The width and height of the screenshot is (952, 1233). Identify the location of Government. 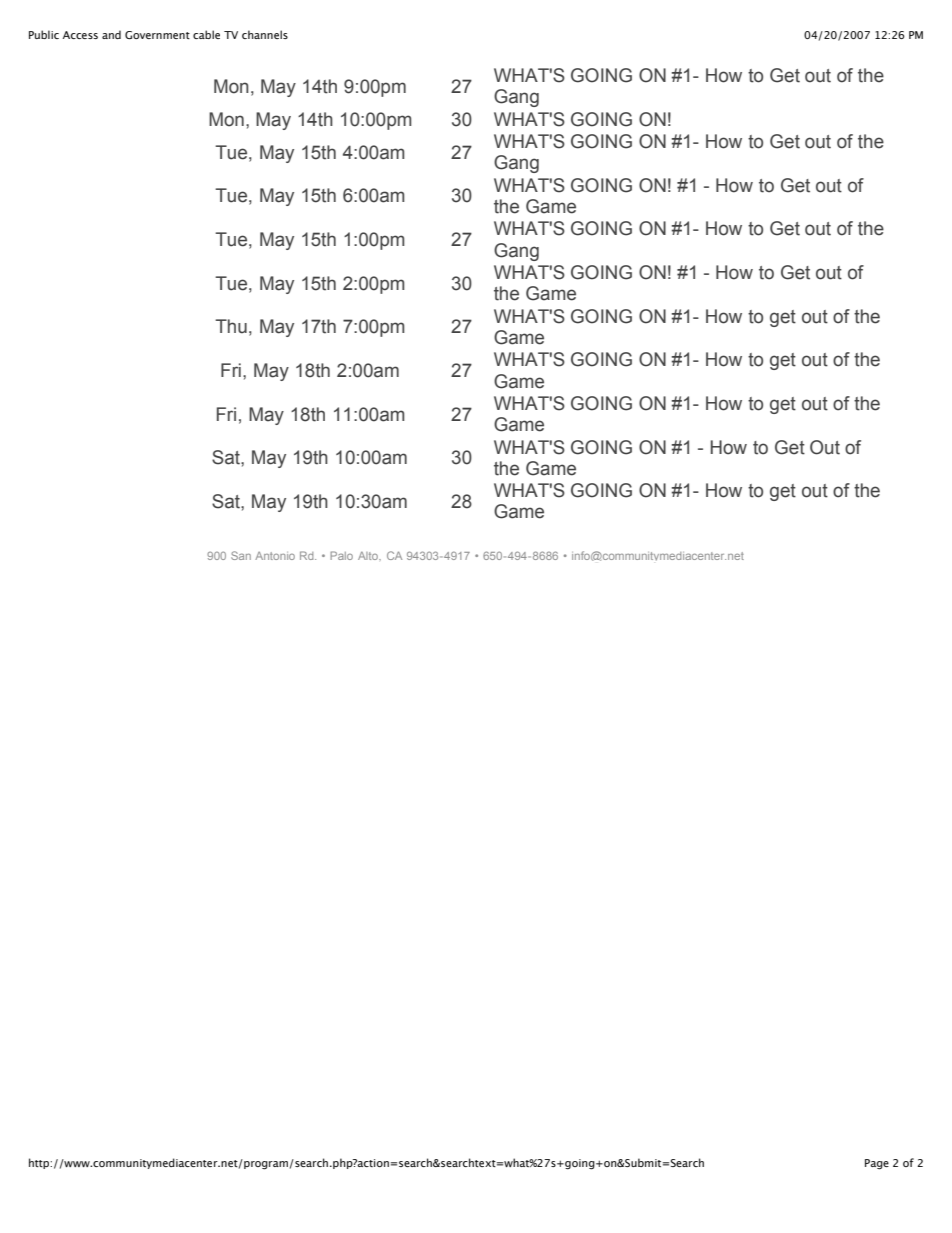
(157, 35).
